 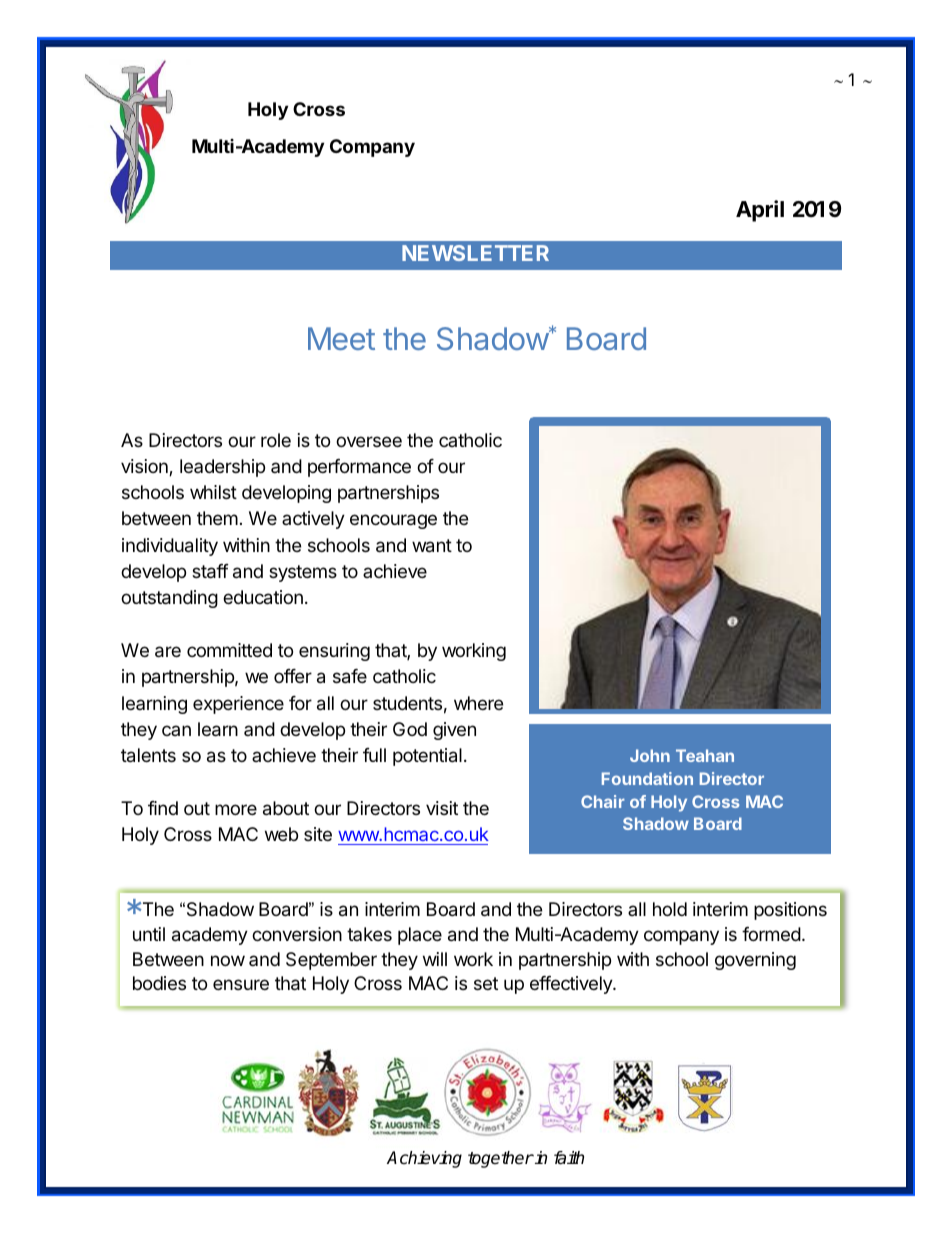 What do you see at coordinates (420, 936) in the screenshot?
I see `place` at bounding box center [420, 936].
